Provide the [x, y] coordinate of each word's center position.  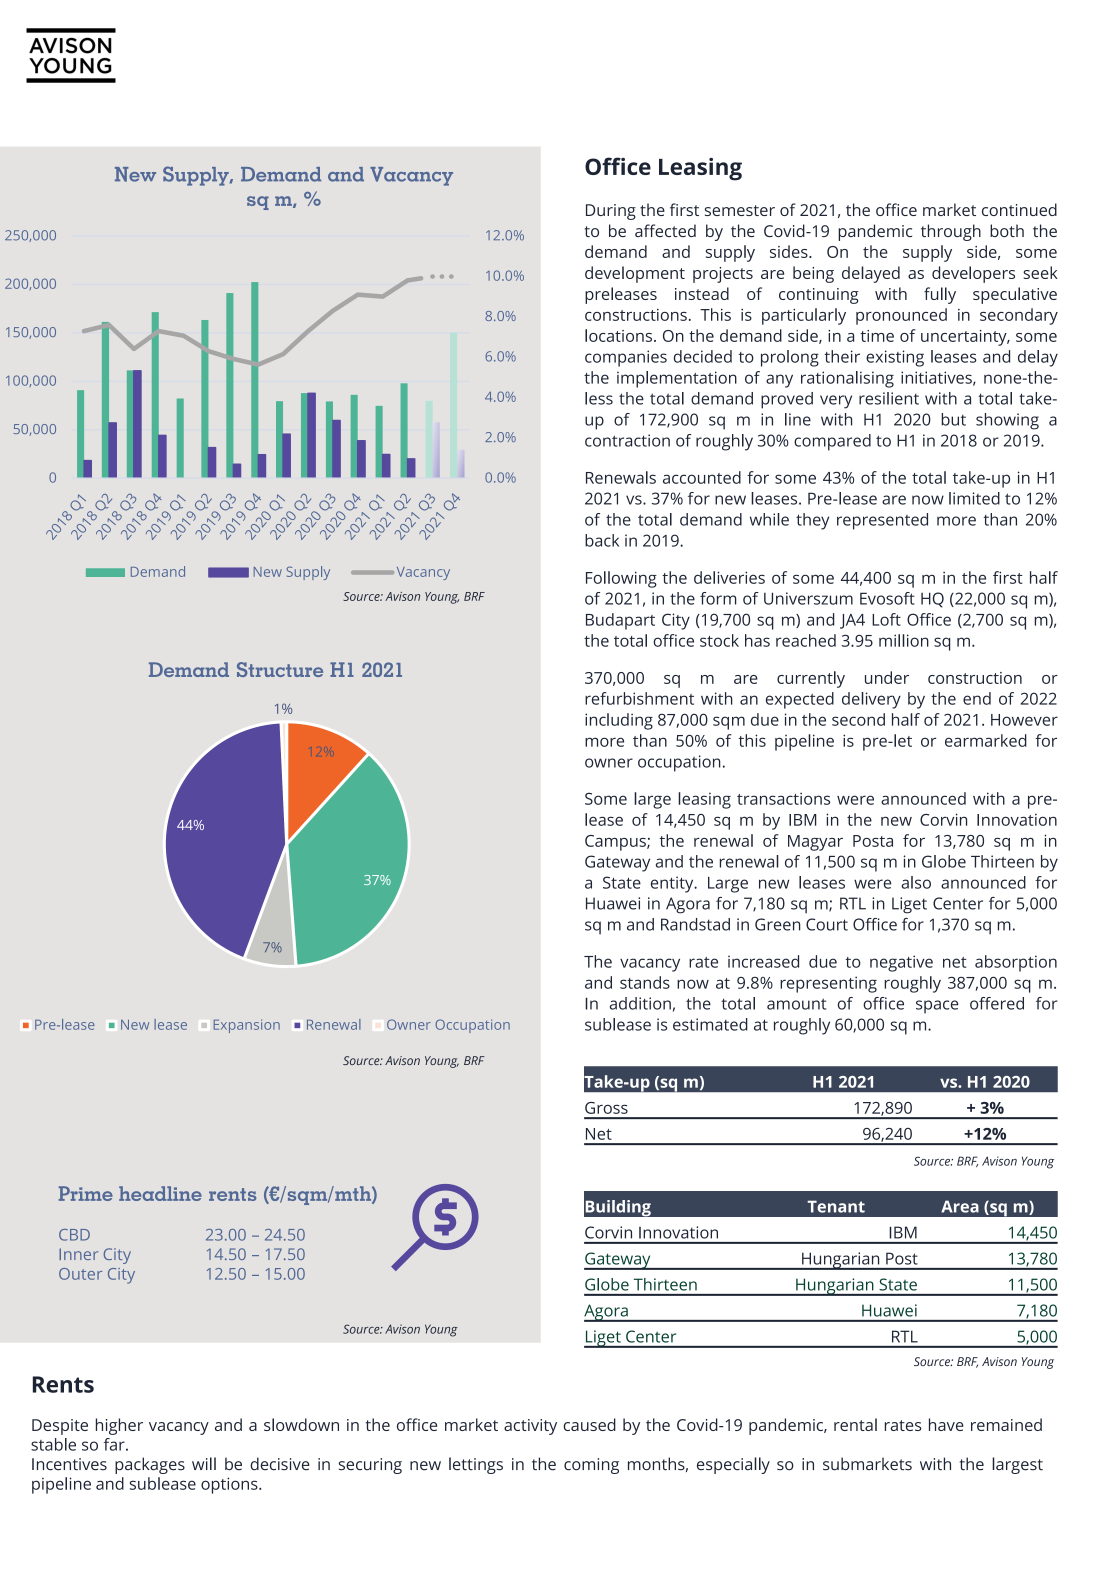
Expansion [247, 1026]
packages [150, 1465]
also [916, 882]
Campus [616, 843]
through [951, 232]
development [635, 274]
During [611, 212]
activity [530, 1427]
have [946, 1424]
